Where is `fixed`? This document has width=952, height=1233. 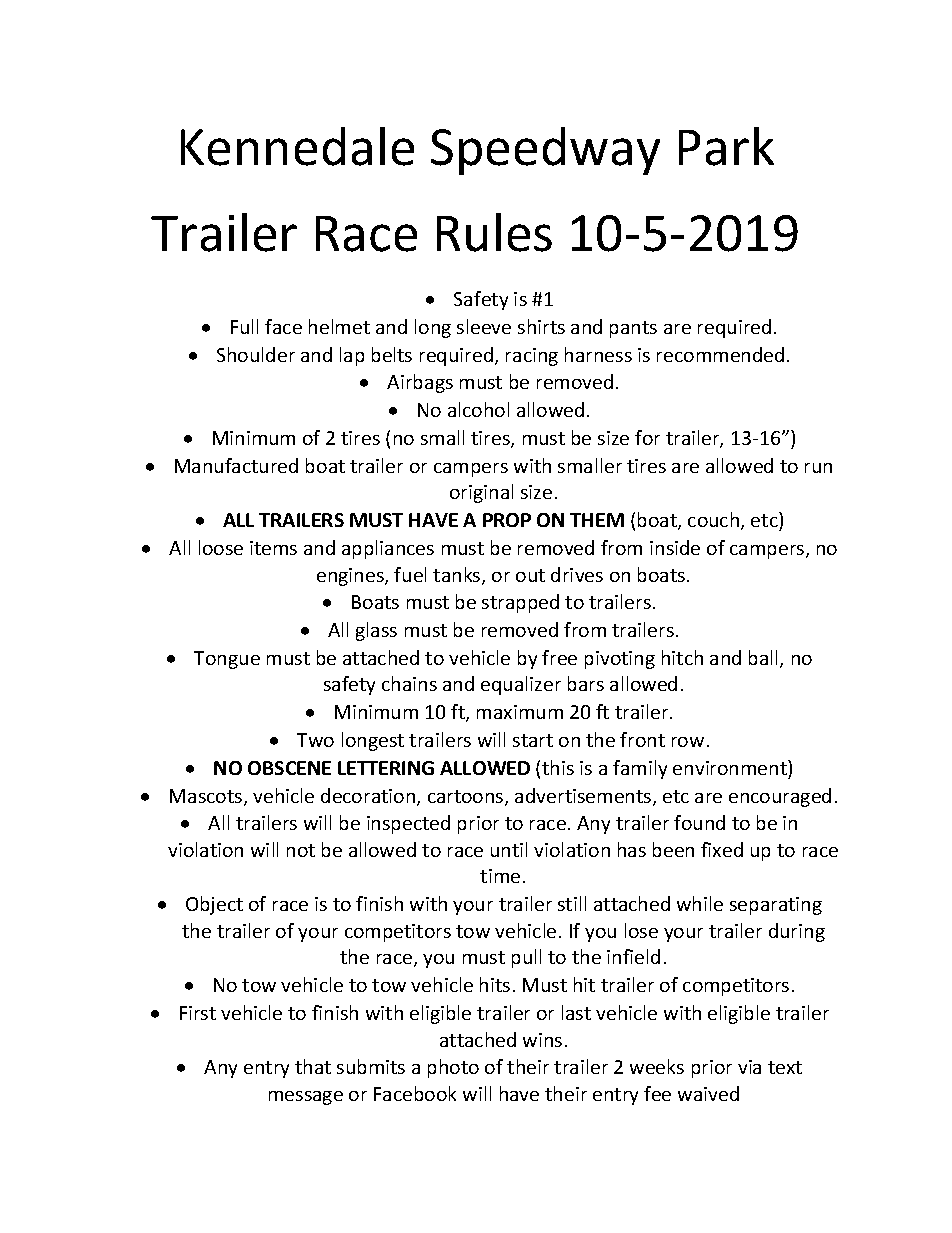
fixed is located at coordinates (722, 849).
